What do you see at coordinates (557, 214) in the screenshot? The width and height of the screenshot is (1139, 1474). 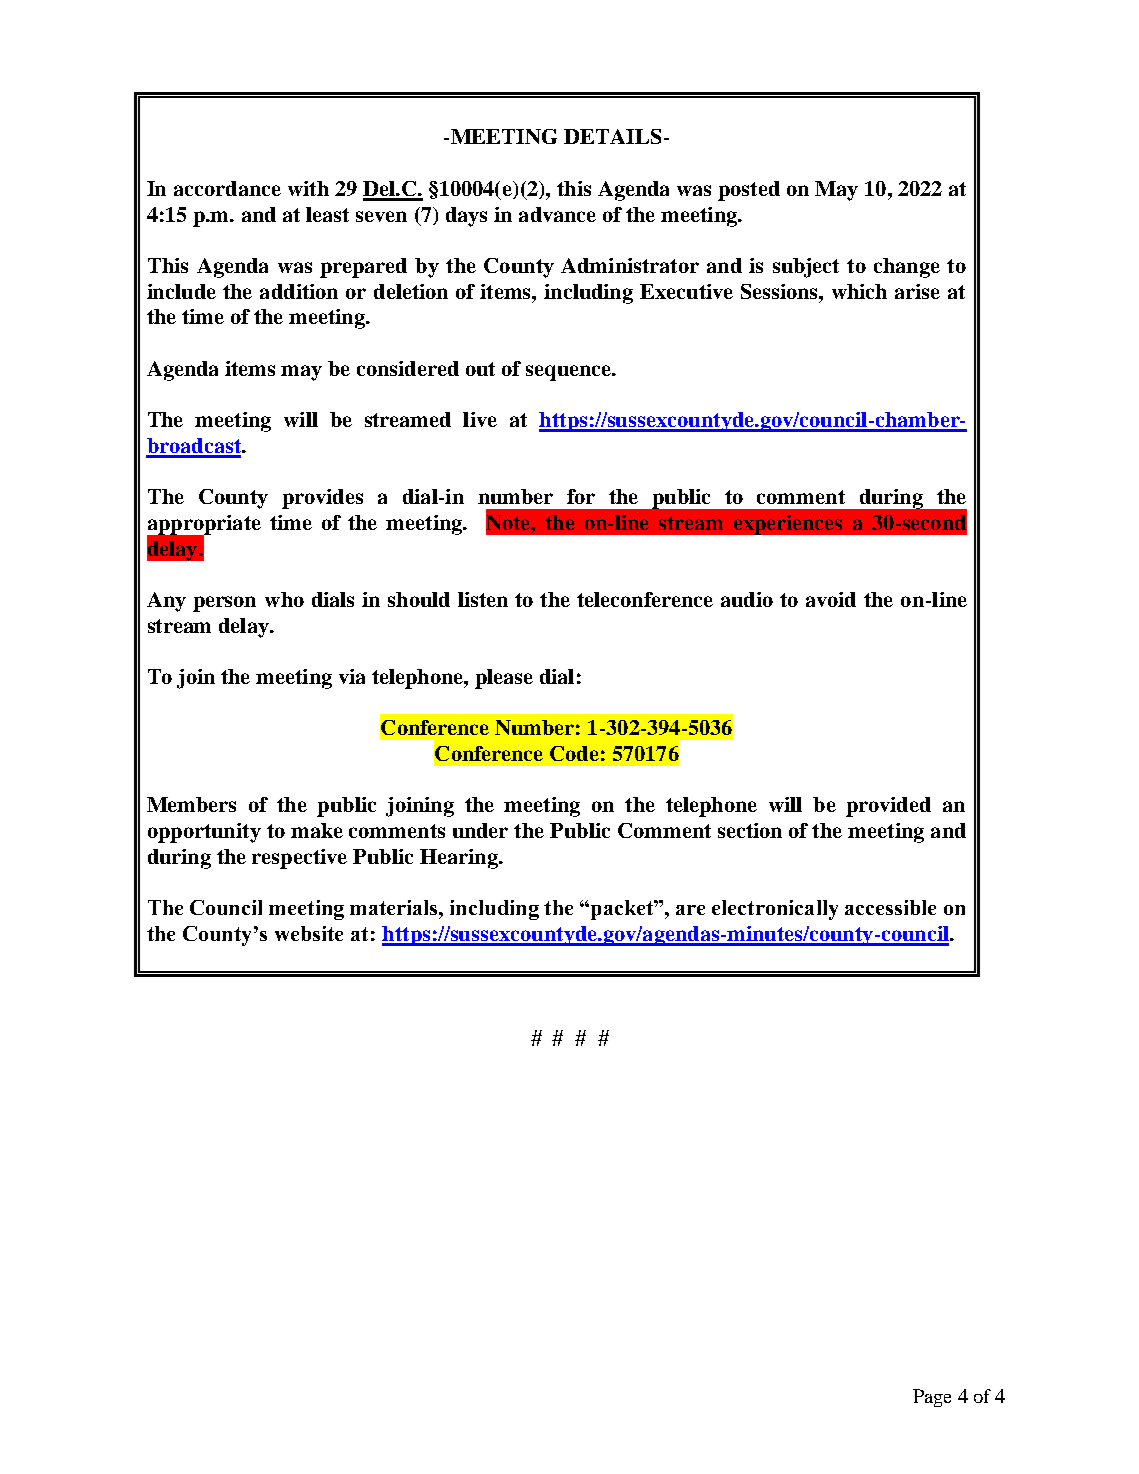 I see `advance` at bounding box center [557, 214].
